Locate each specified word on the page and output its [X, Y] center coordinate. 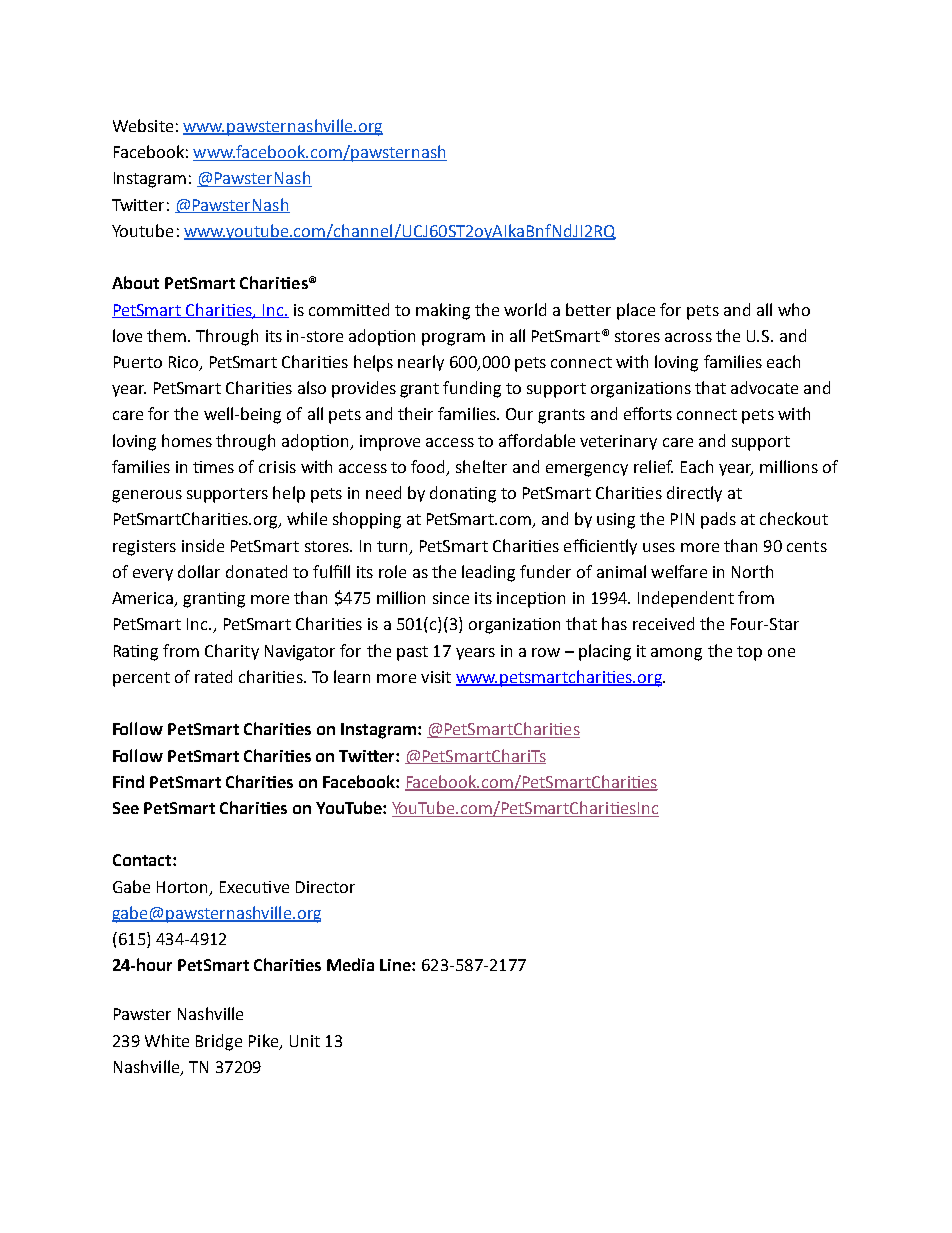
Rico [185, 363]
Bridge [219, 1042]
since [451, 598]
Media [350, 964]
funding [472, 389]
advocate [764, 387]
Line [396, 965]
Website [143, 125]
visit [436, 677]
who [794, 309]
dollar [199, 571]
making [443, 311]
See [126, 808]
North [752, 571]
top [749, 653]
